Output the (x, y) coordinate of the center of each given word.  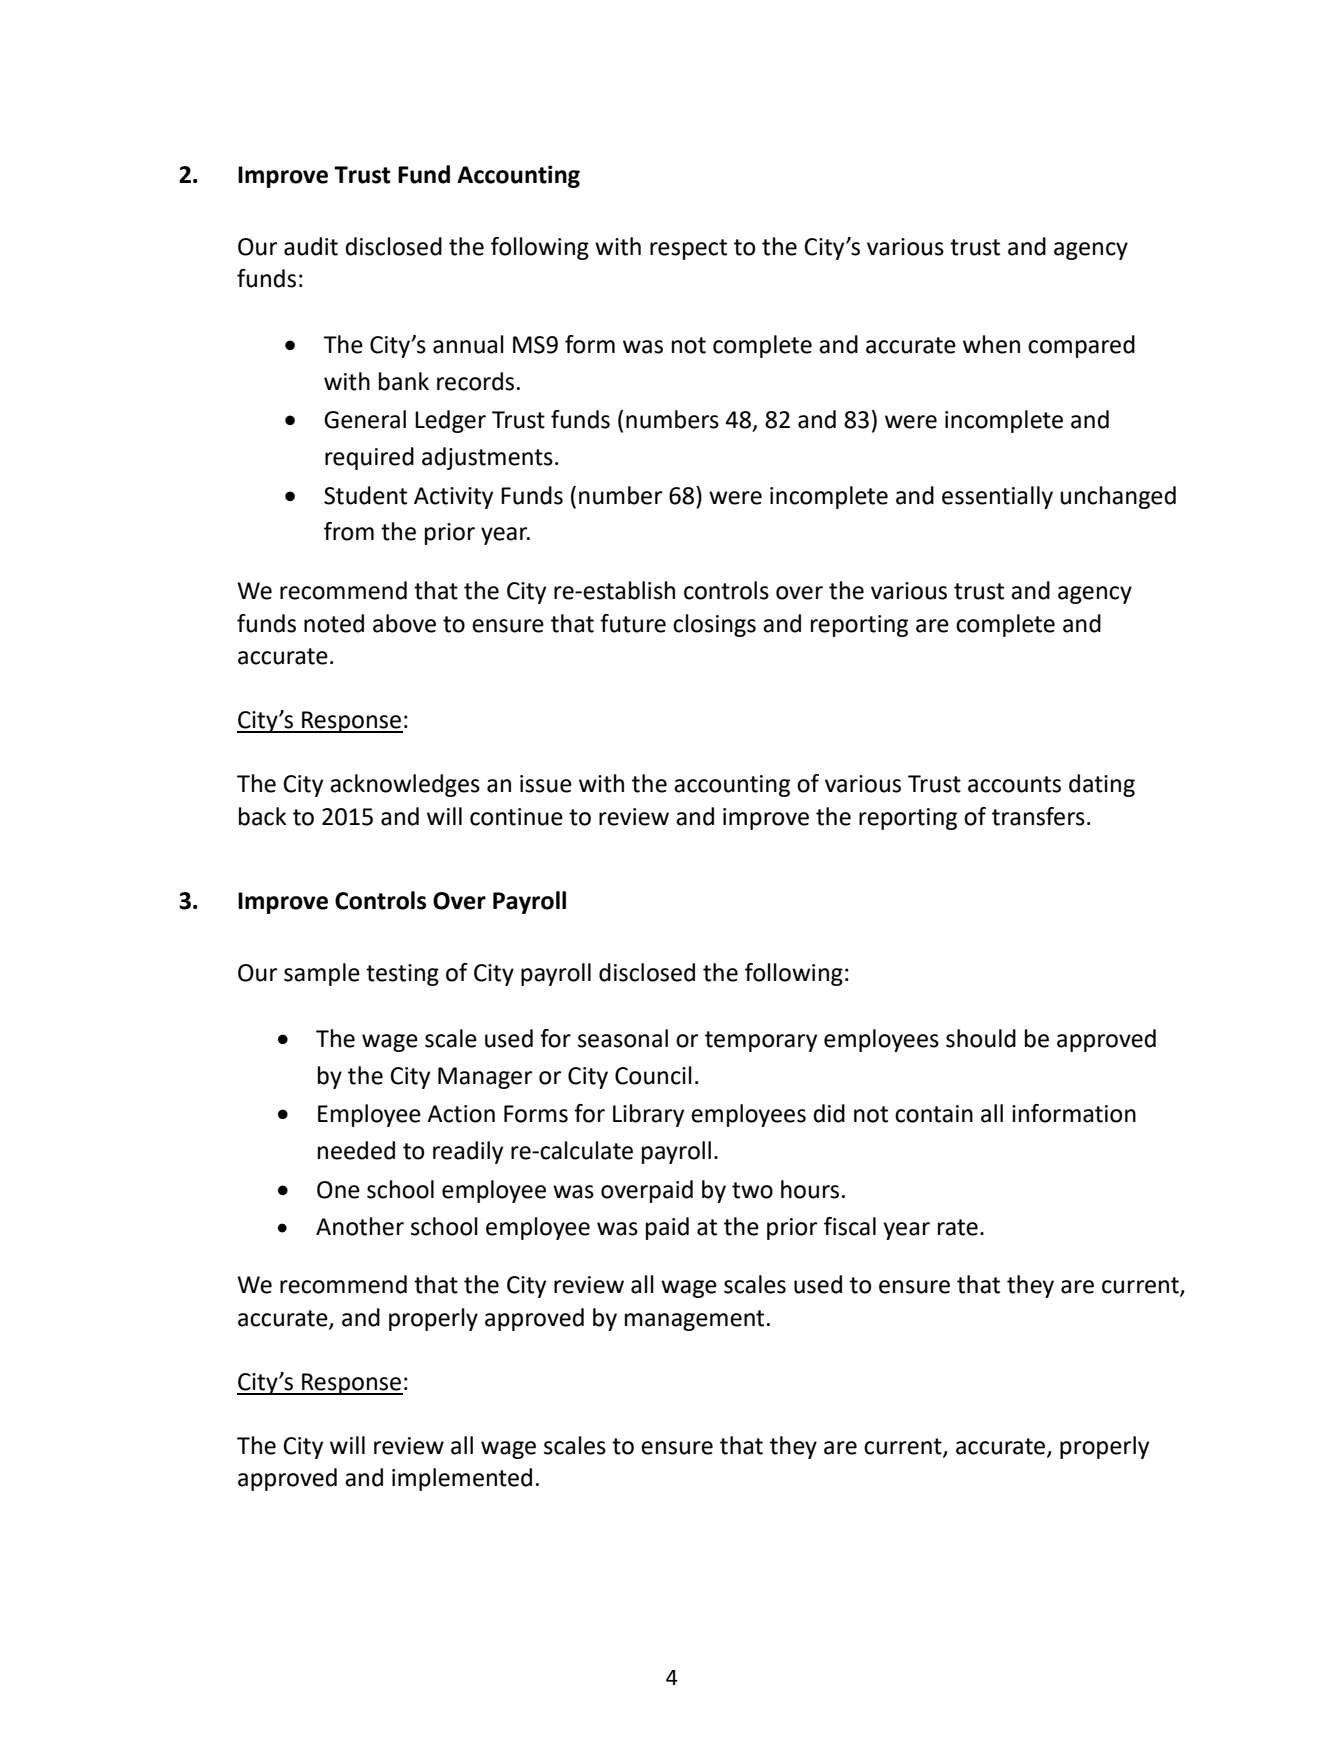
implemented (462, 1479)
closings (714, 625)
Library (648, 1115)
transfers (1038, 816)
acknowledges (405, 785)
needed (356, 1150)
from (349, 531)
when (991, 344)
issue (546, 784)
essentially (997, 497)
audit (311, 246)
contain (934, 1114)
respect (688, 249)
